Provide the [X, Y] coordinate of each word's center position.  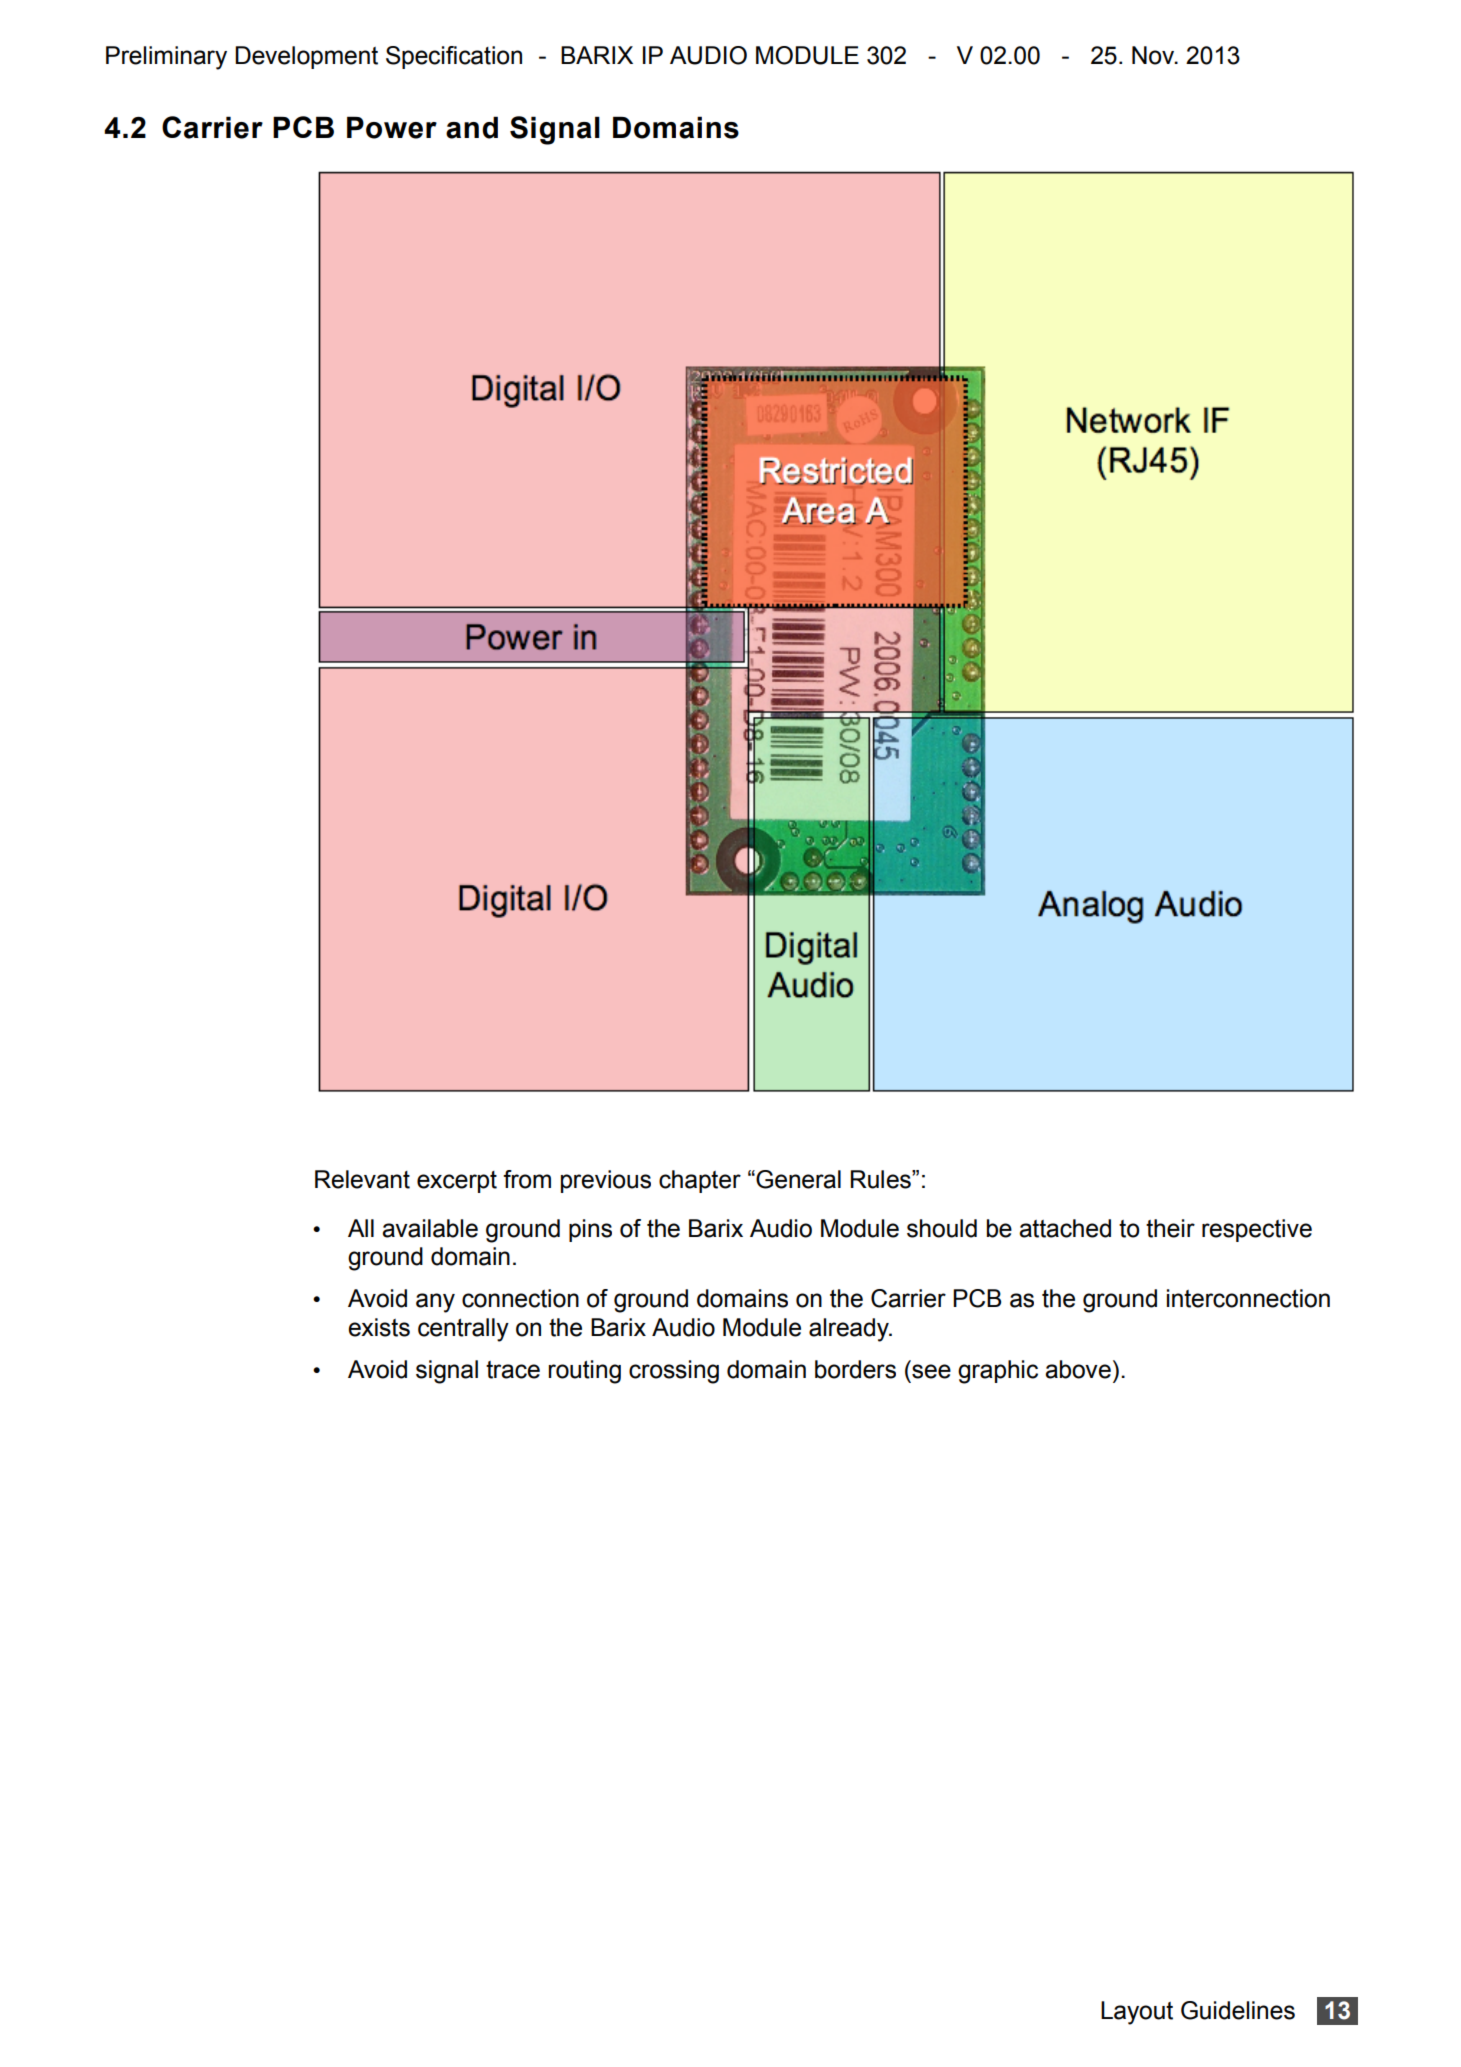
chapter [700, 1181]
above [1078, 1369]
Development [306, 57]
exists [379, 1327]
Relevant [362, 1179]
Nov [1154, 55]
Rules [882, 1179]
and [472, 127]
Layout [1137, 2013]
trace [513, 1370]
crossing [674, 1372]
